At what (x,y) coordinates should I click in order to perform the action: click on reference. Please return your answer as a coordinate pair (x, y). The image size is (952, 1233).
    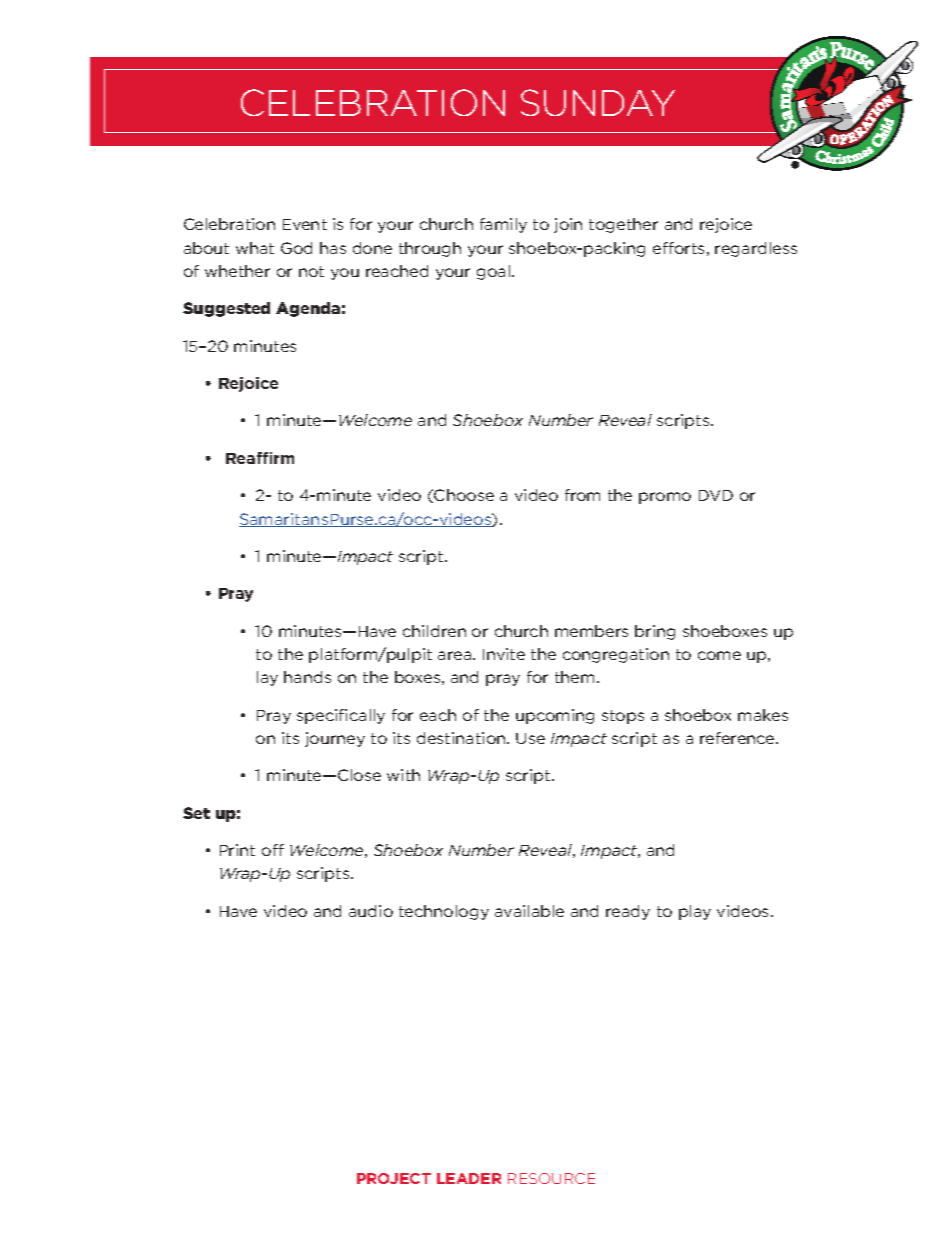
    Looking at the image, I should click on (738, 738).
